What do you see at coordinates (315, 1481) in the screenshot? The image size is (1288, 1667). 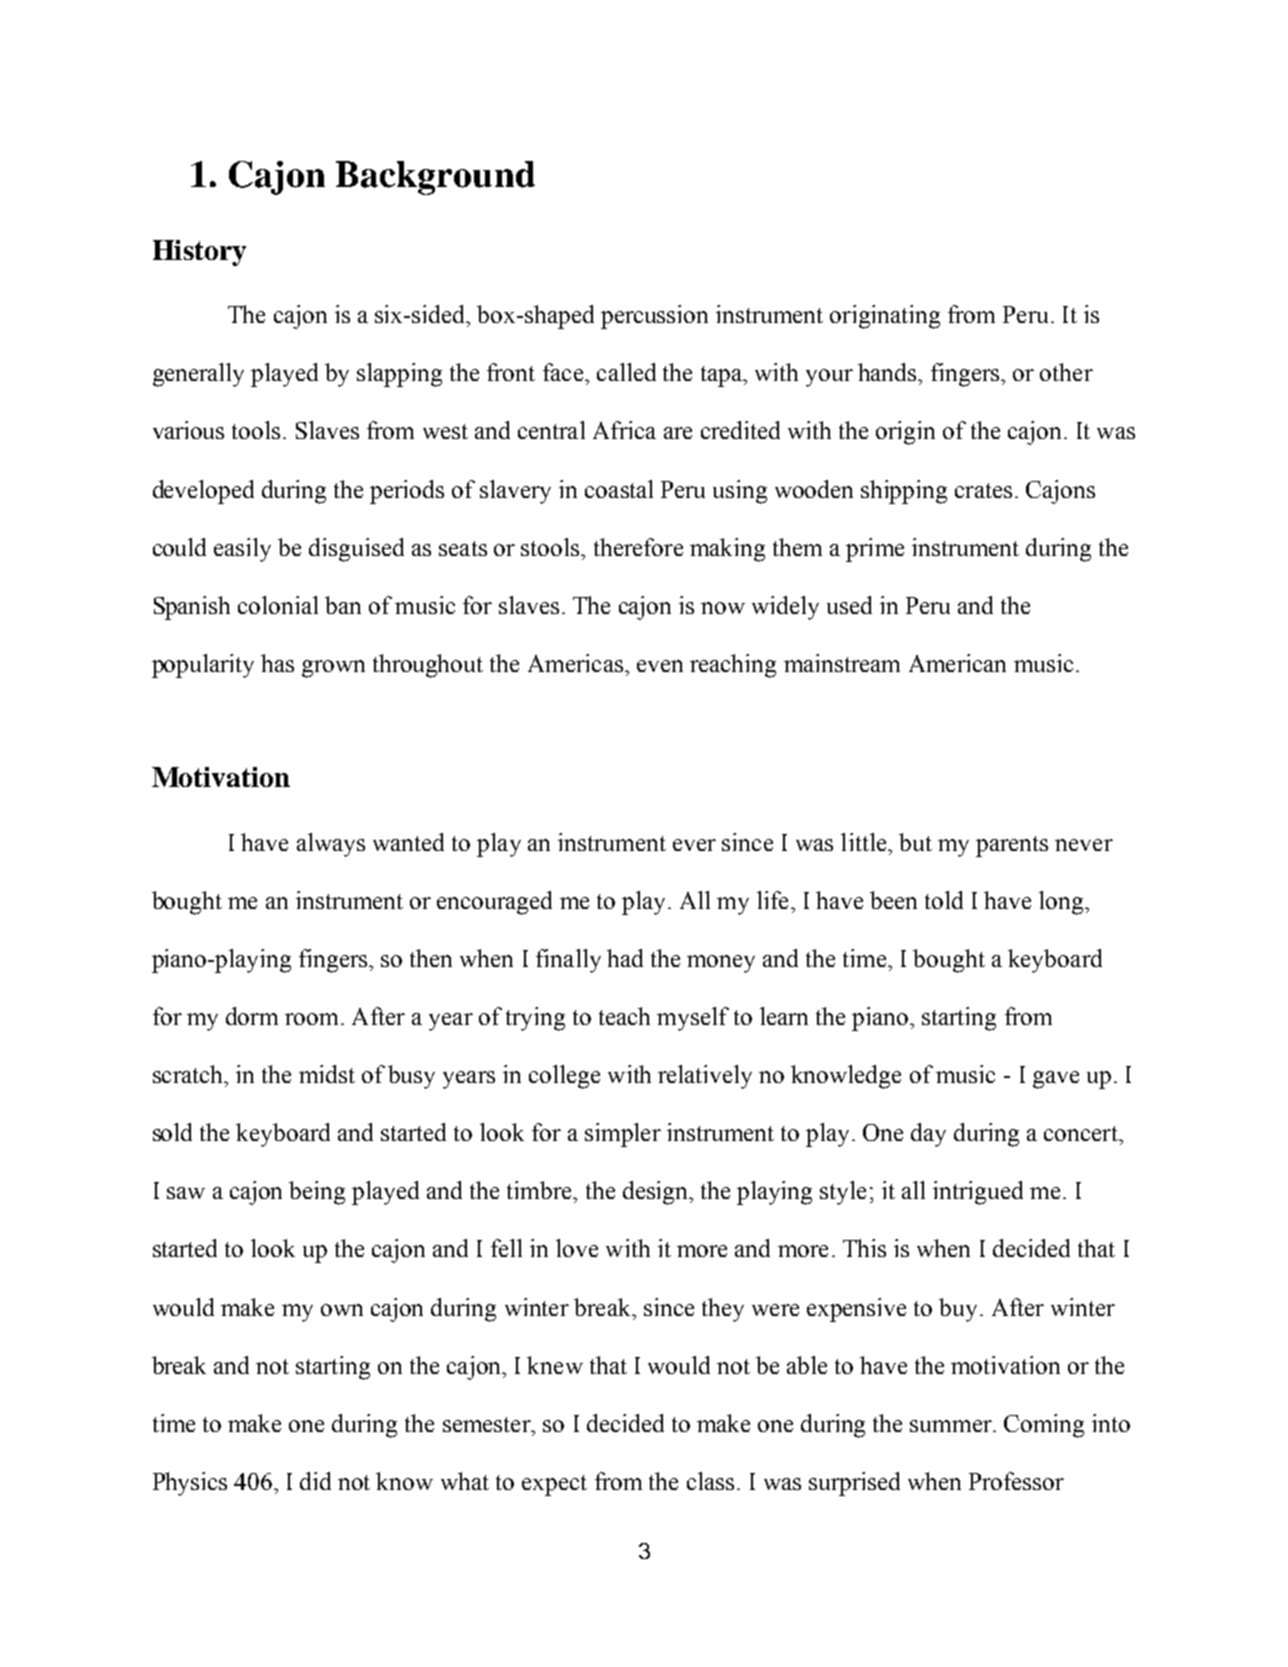 I see `did` at bounding box center [315, 1481].
